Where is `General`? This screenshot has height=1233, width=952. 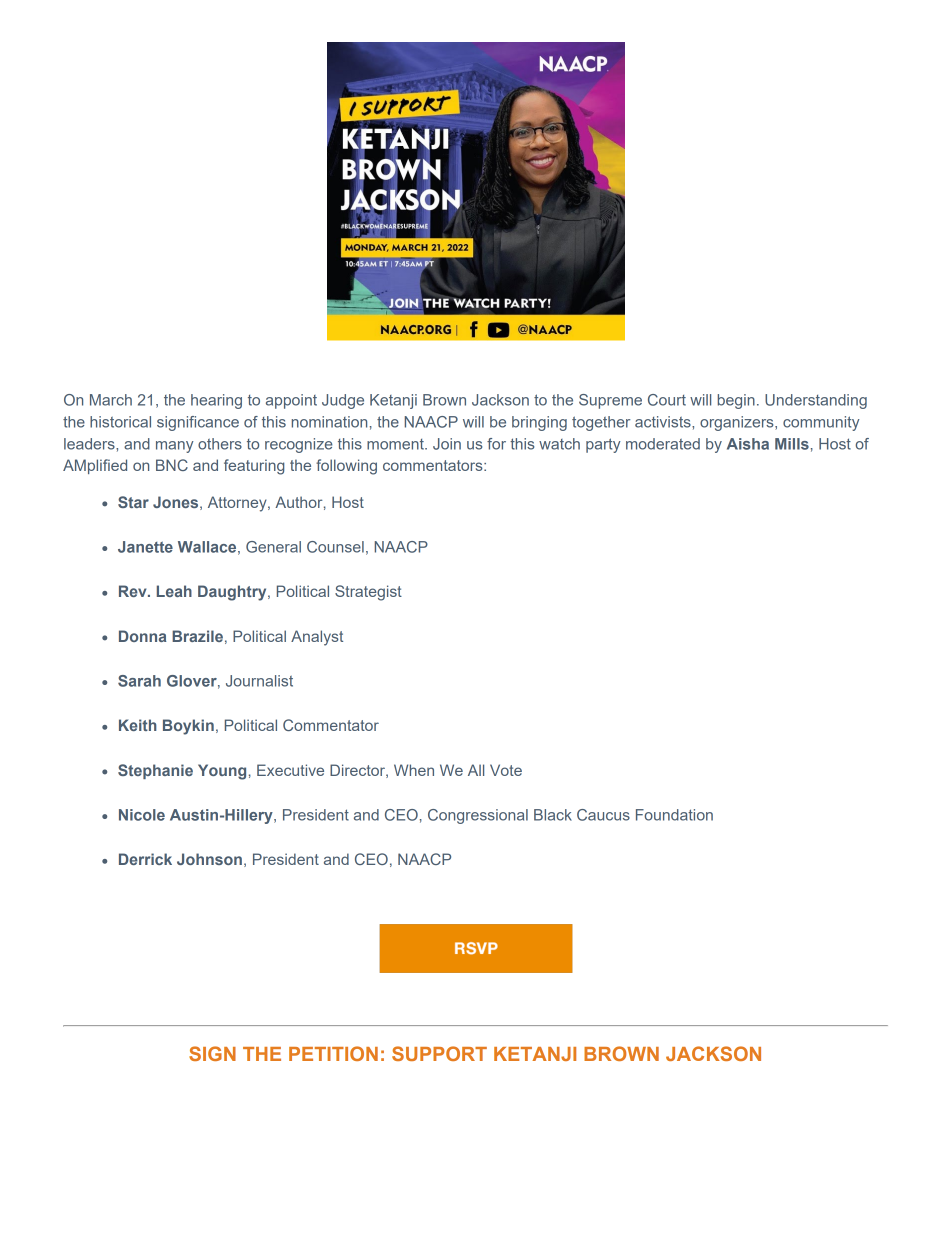 General is located at coordinates (273, 547).
